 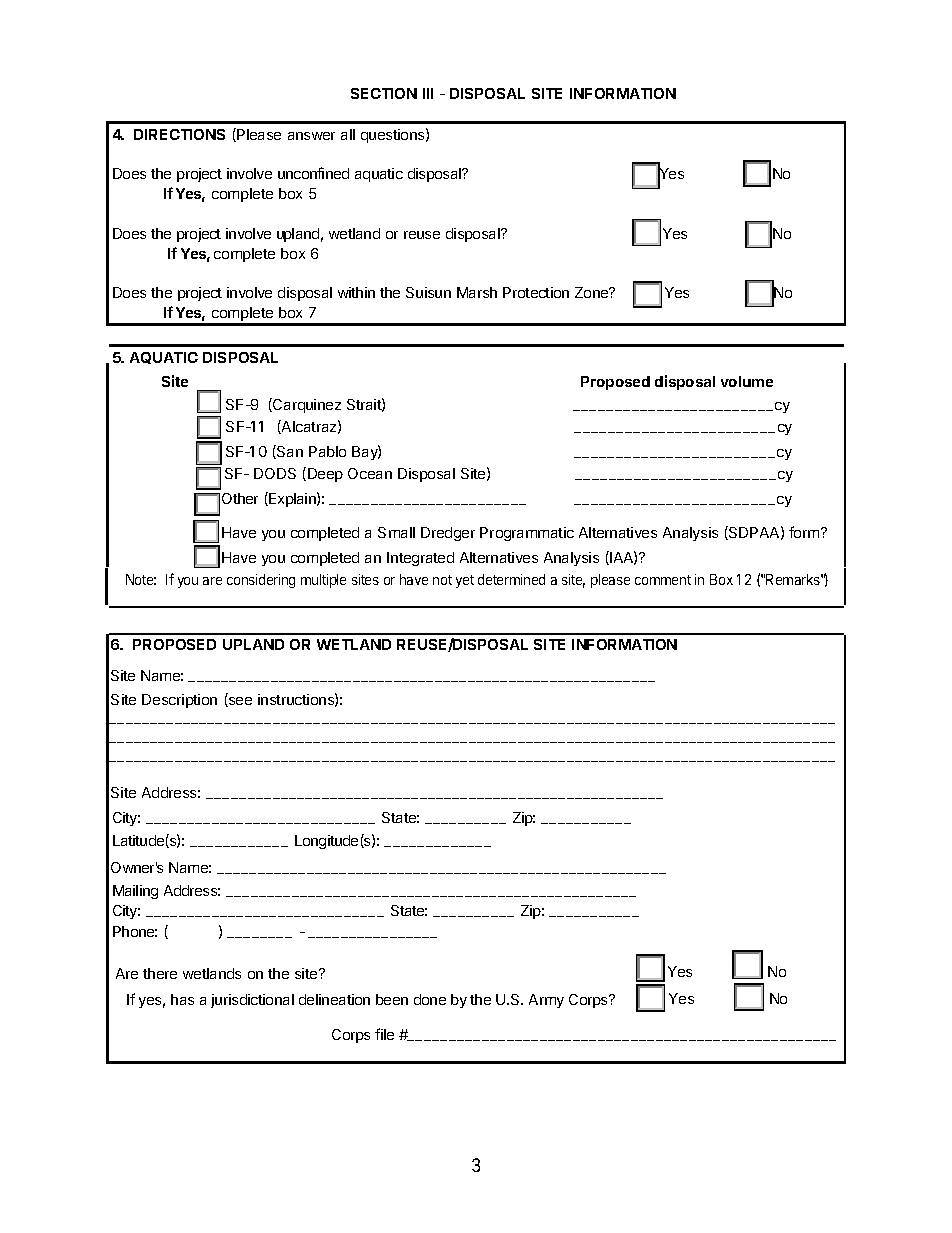 I want to click on III, so click(x=428, y=93).
